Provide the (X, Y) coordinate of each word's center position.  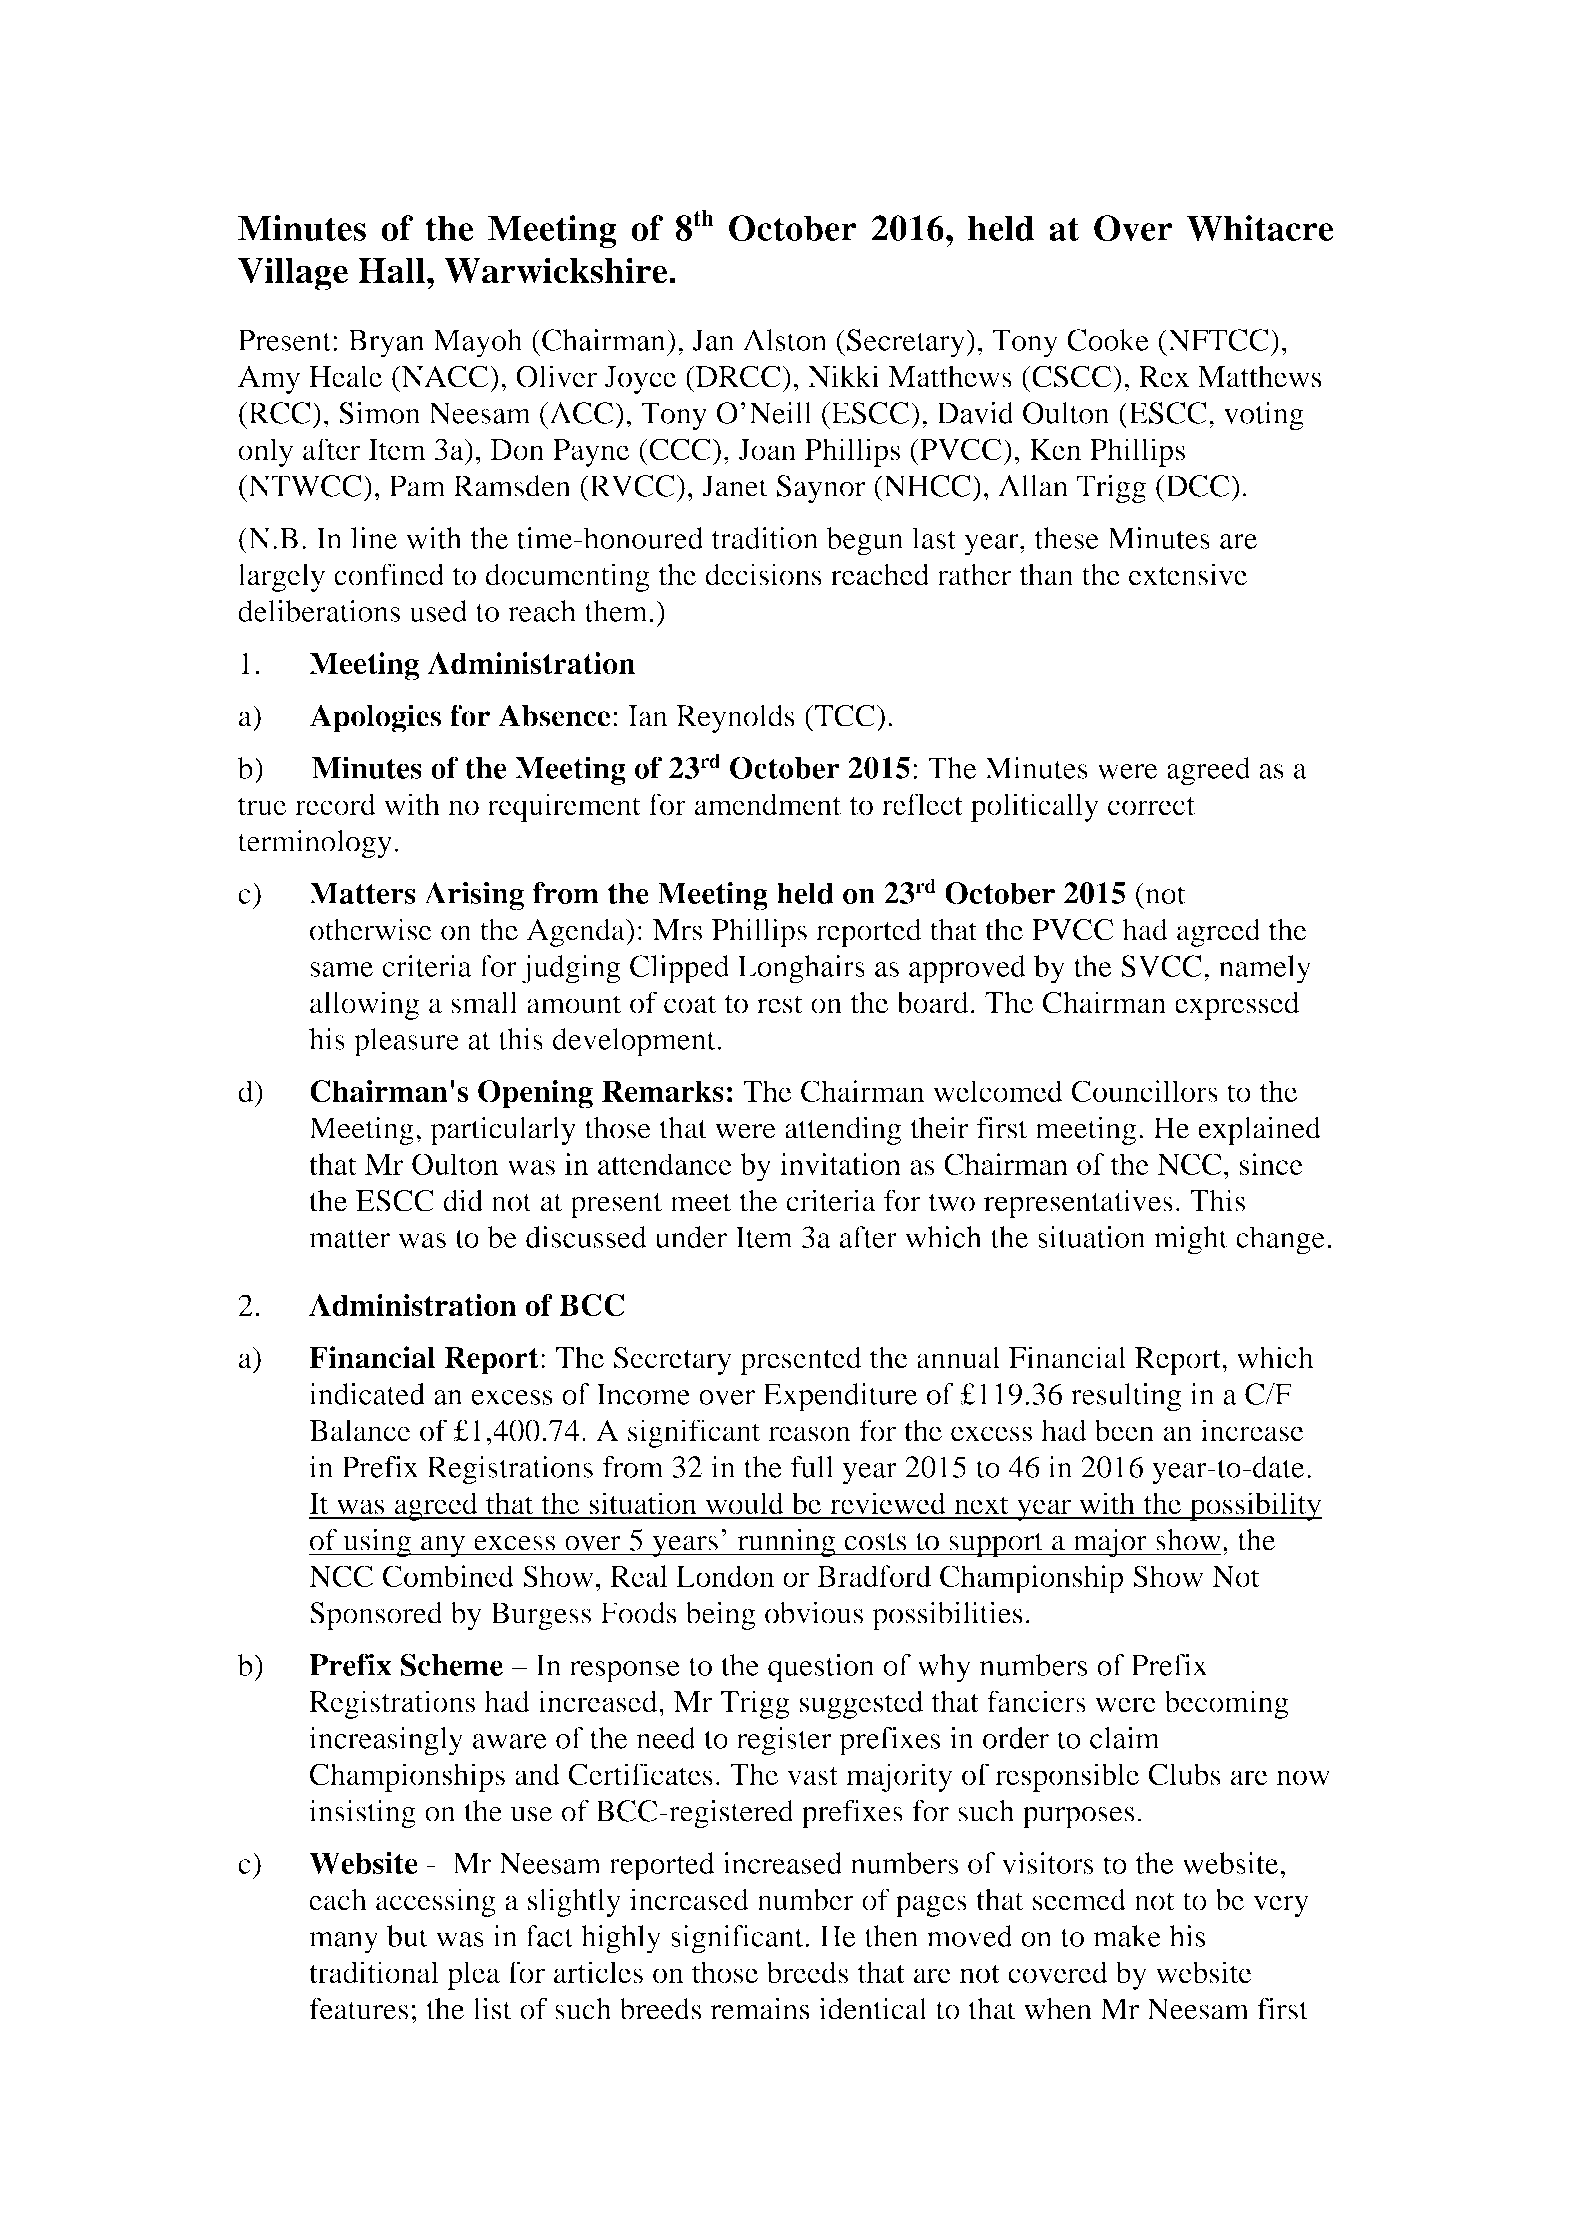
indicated (367, 1394)
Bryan (386, 343)
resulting (1126, 1397)
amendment (767, 804)
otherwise (371, 929)
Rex (1164, 377)
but (407, 1936)
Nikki (843, 376)
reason (809, 1434)
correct (1151, 806)
